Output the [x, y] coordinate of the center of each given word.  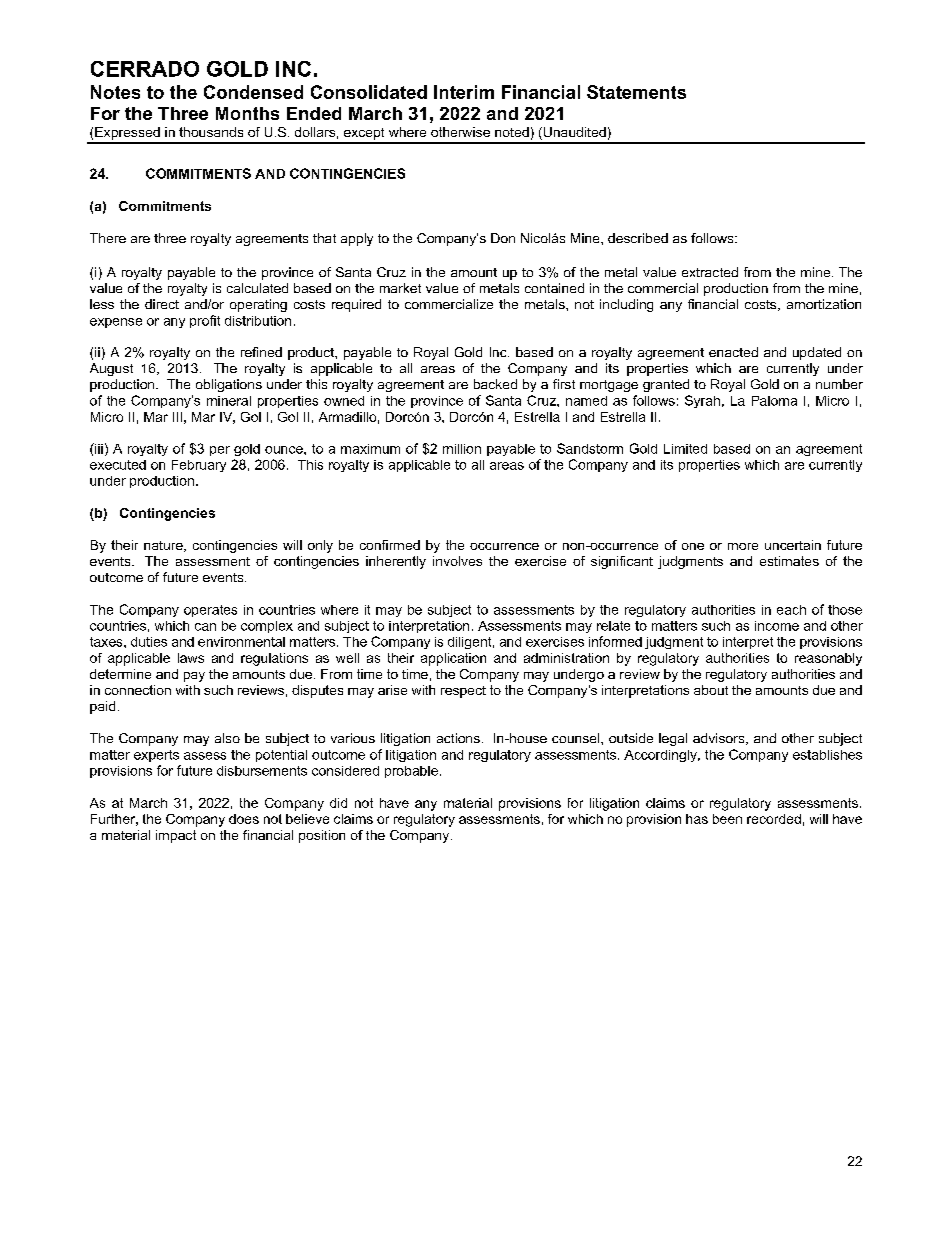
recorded [774, 819]
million [462, 449]
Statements [636, 92]
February [199, 466]
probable [411, 772]
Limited [685, 449]
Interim [464, 92]
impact [176, 836]
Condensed [253, 92]
